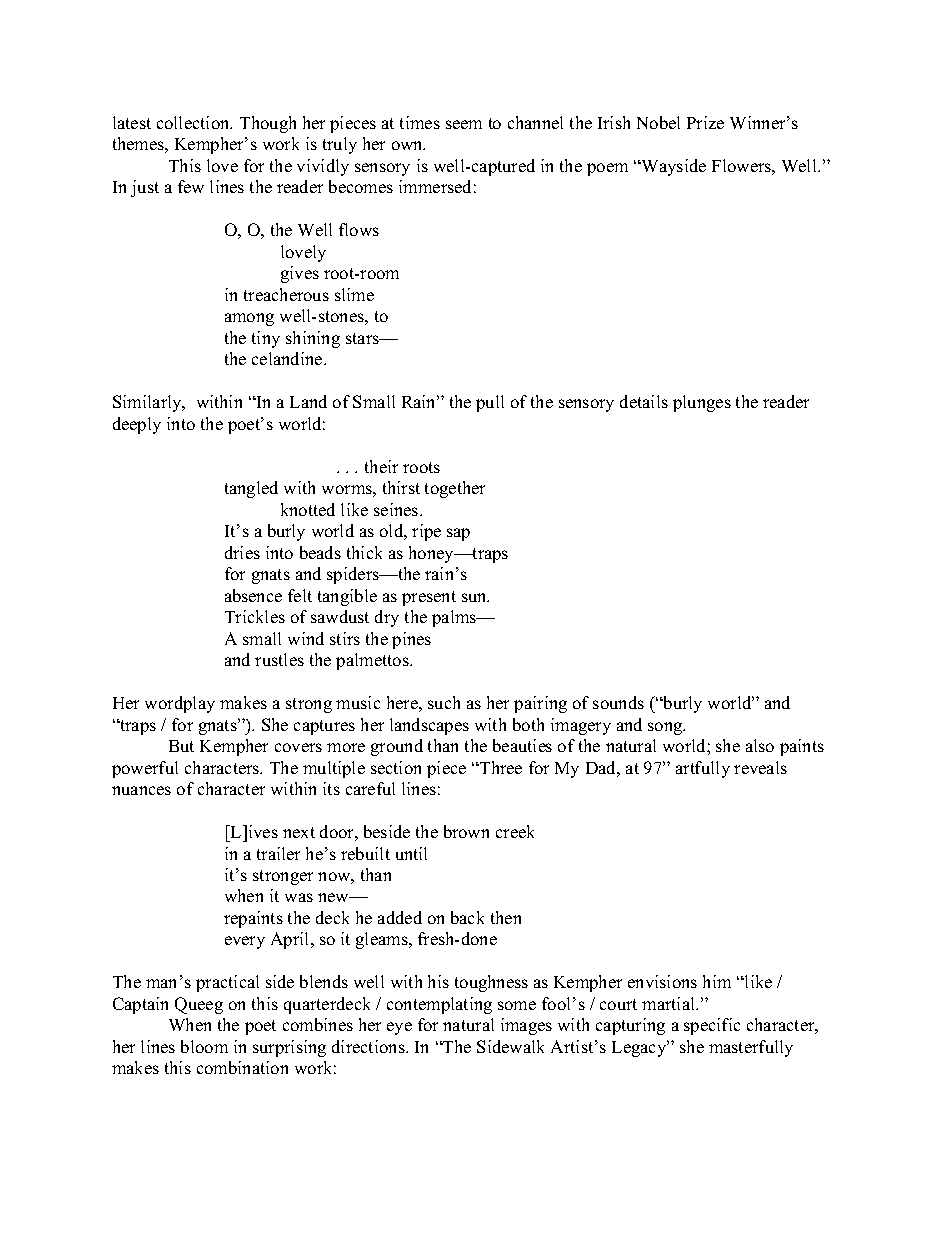  What do you see at coordinates (204, 1046) in the screenshot?
I see `bloom` at bounding box center [204, 1046].
